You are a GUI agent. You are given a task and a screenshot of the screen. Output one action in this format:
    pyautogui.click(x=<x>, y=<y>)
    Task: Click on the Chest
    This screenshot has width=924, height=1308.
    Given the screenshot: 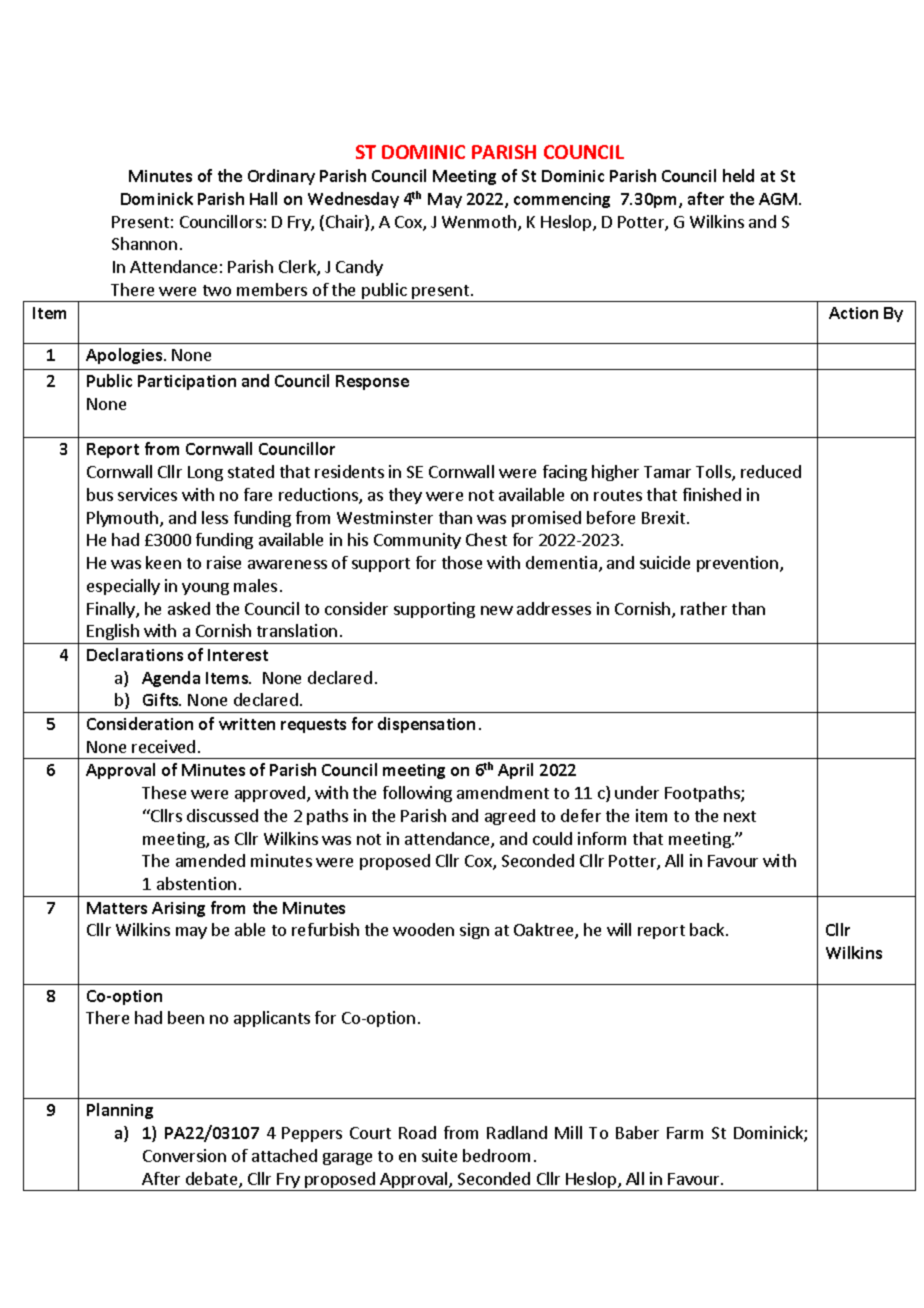 What is the action you would take?
    pyautogui.click(x=486, y=539)
